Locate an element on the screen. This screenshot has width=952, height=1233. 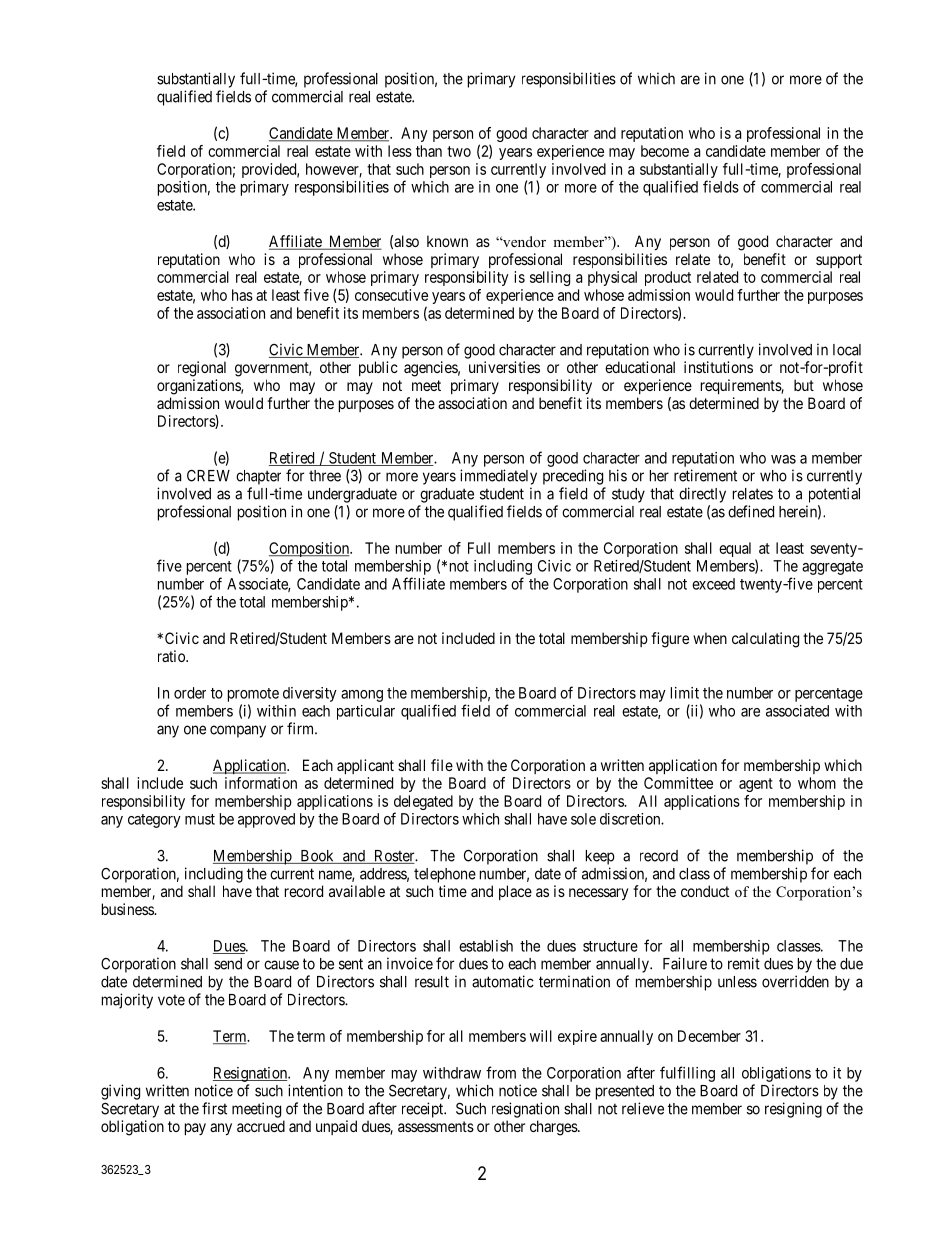
resigning is located at coordinates (793, 1110).
